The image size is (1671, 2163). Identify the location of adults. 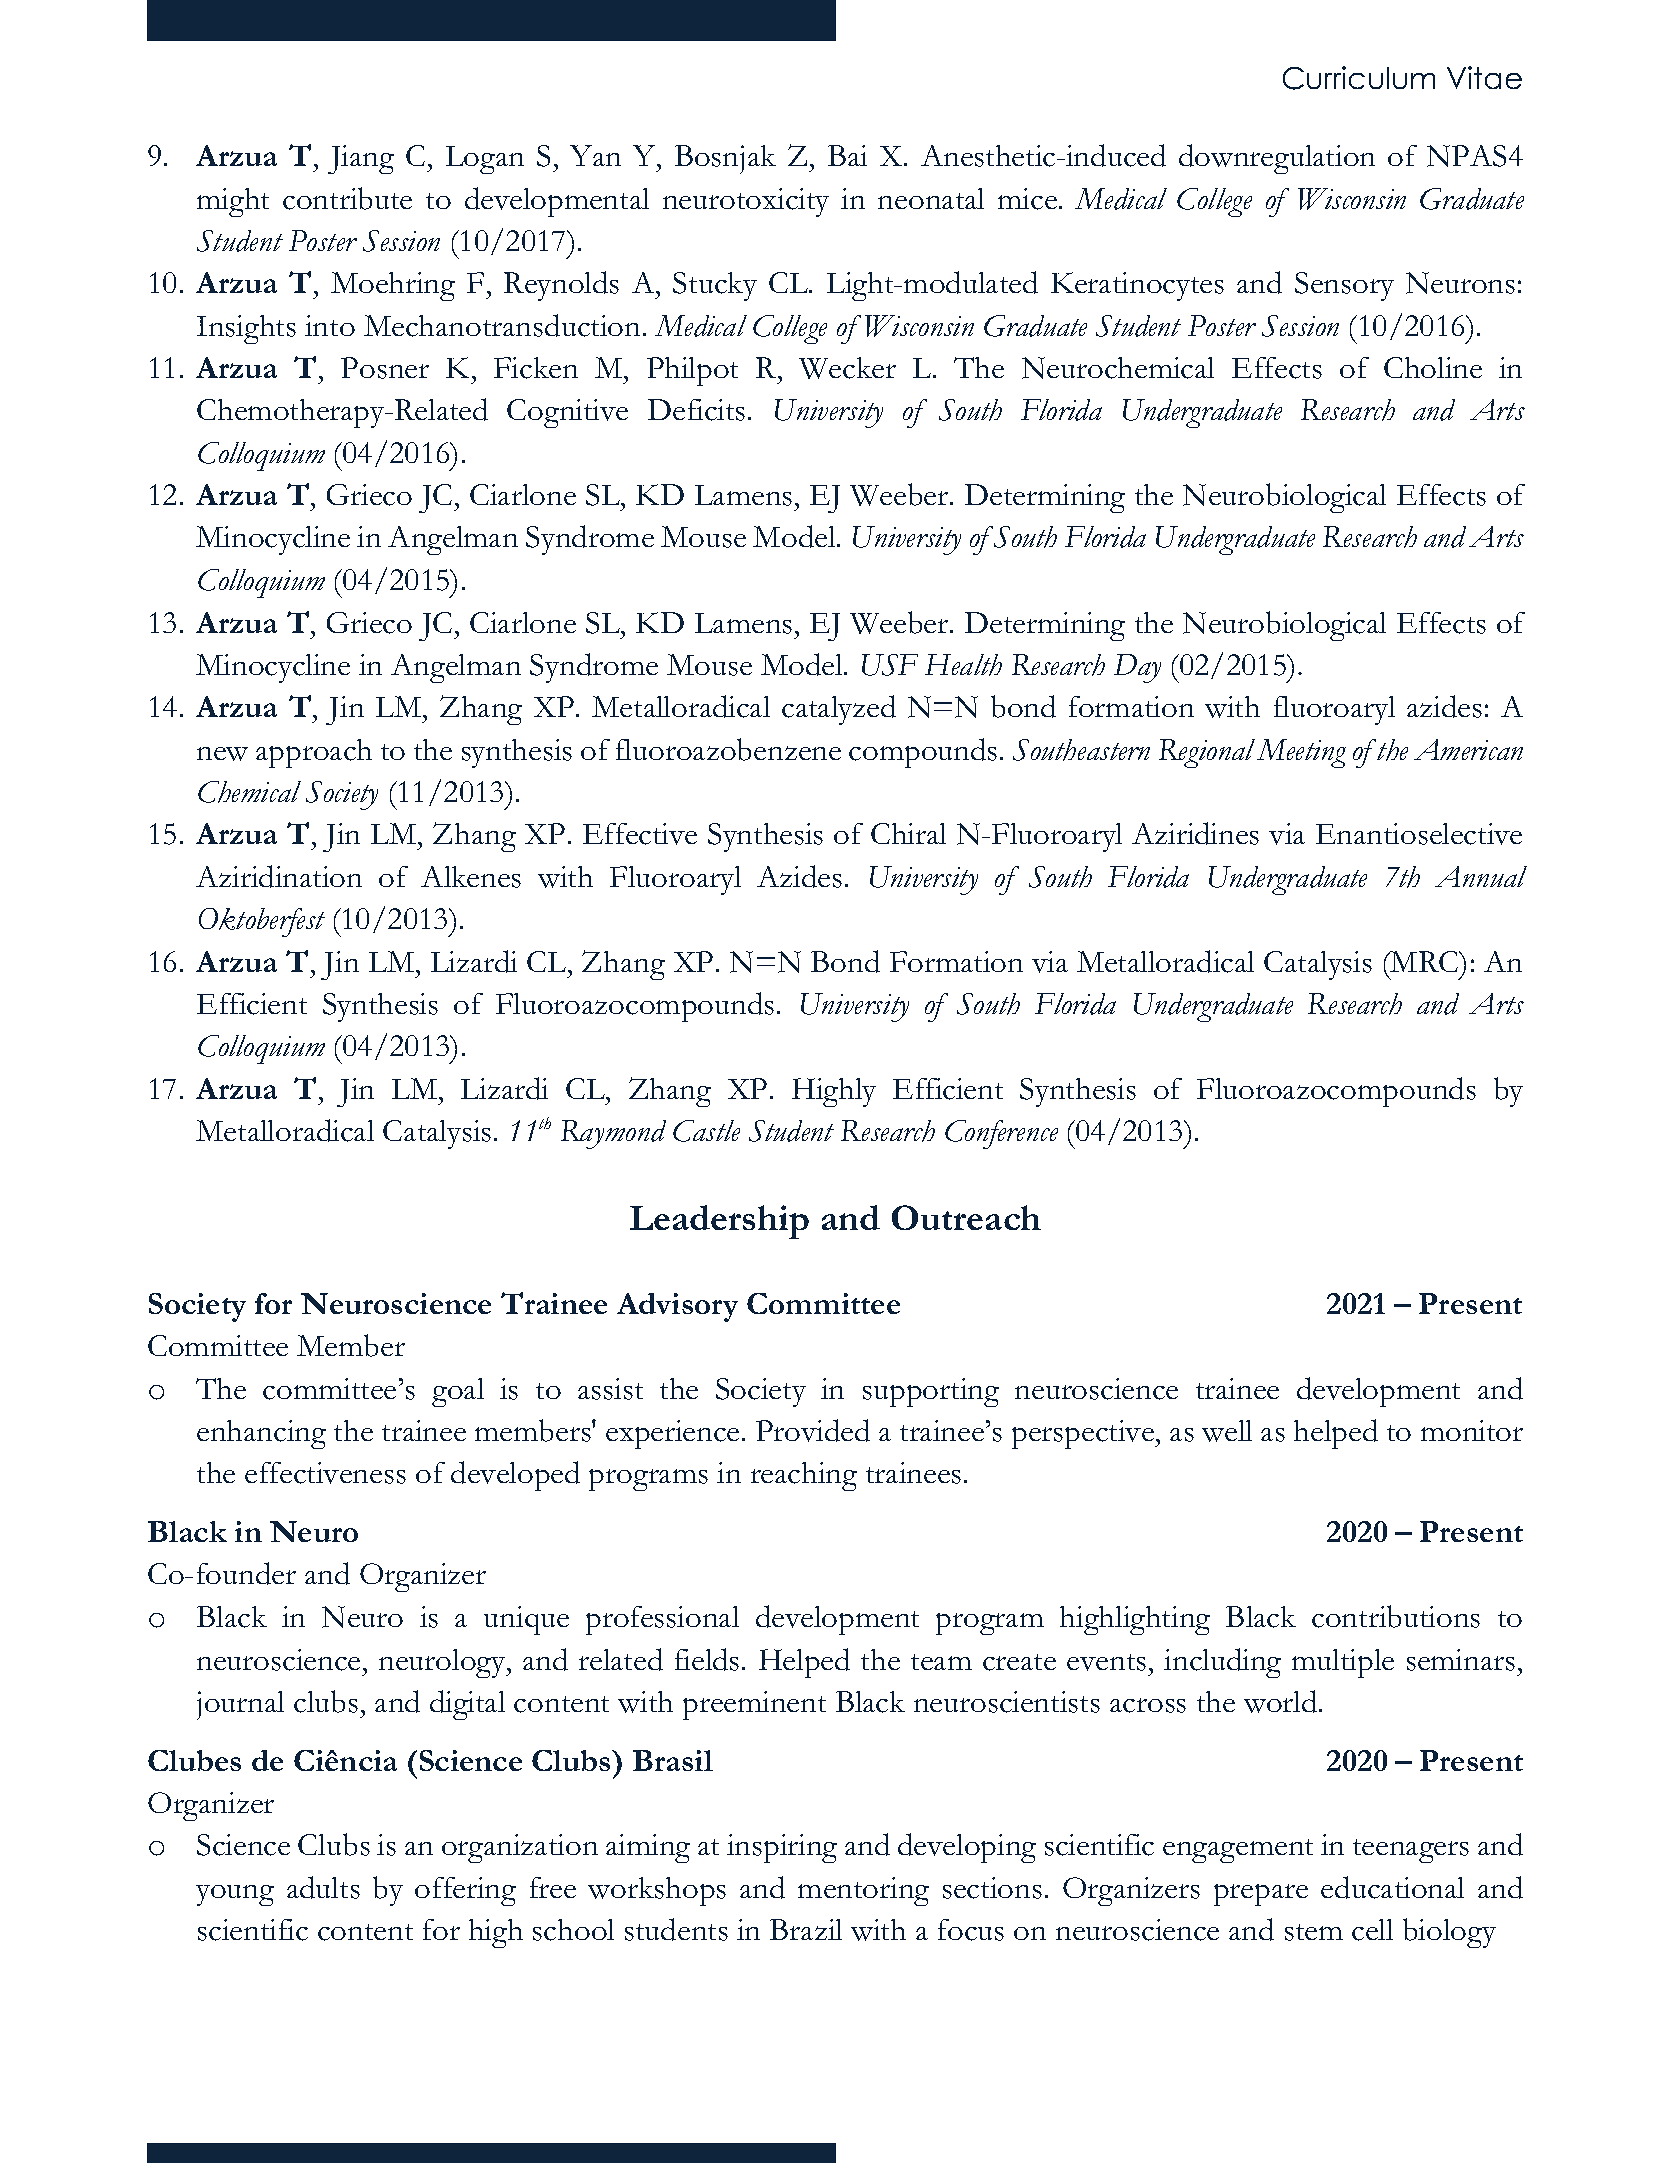
(323, 1887).
